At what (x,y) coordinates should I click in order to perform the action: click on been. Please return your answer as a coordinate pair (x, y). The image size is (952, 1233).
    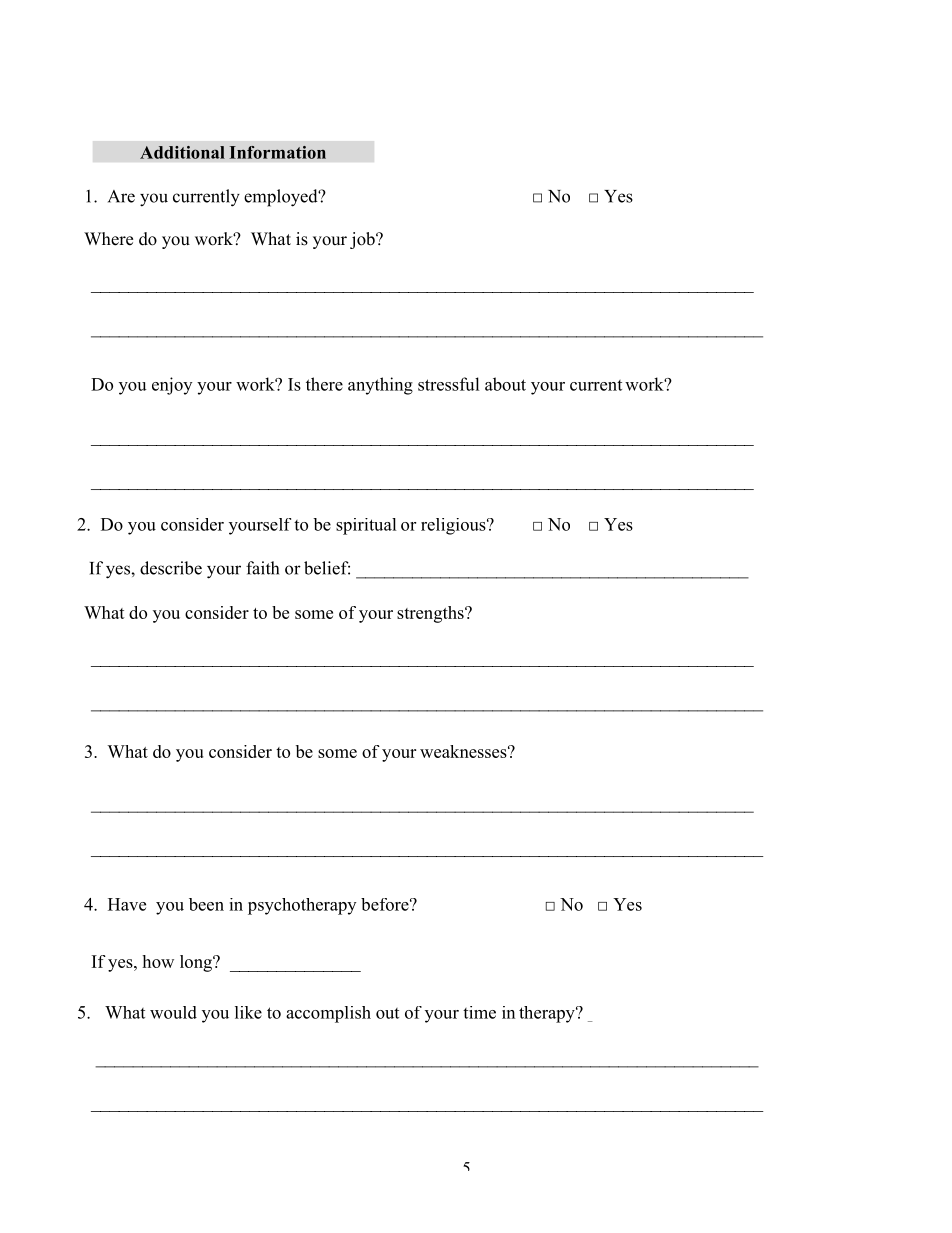
    Looking at the image, I should click on (206, 904).
